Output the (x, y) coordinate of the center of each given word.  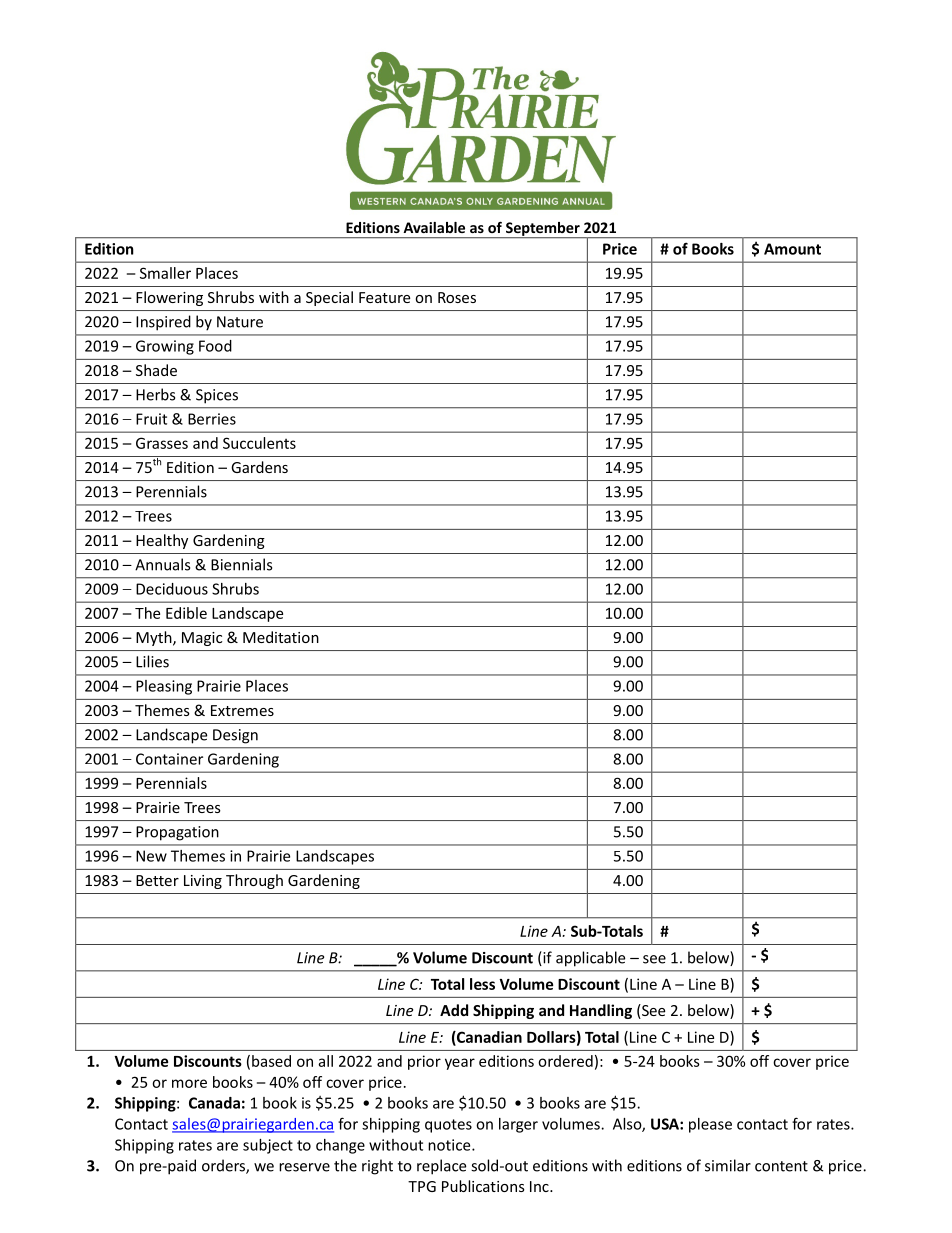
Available (434, 227)
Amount (792, 249)
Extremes (242, 710)
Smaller (165, 273)
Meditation (281, 637)
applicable (590, 959)
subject (268, 1146)
